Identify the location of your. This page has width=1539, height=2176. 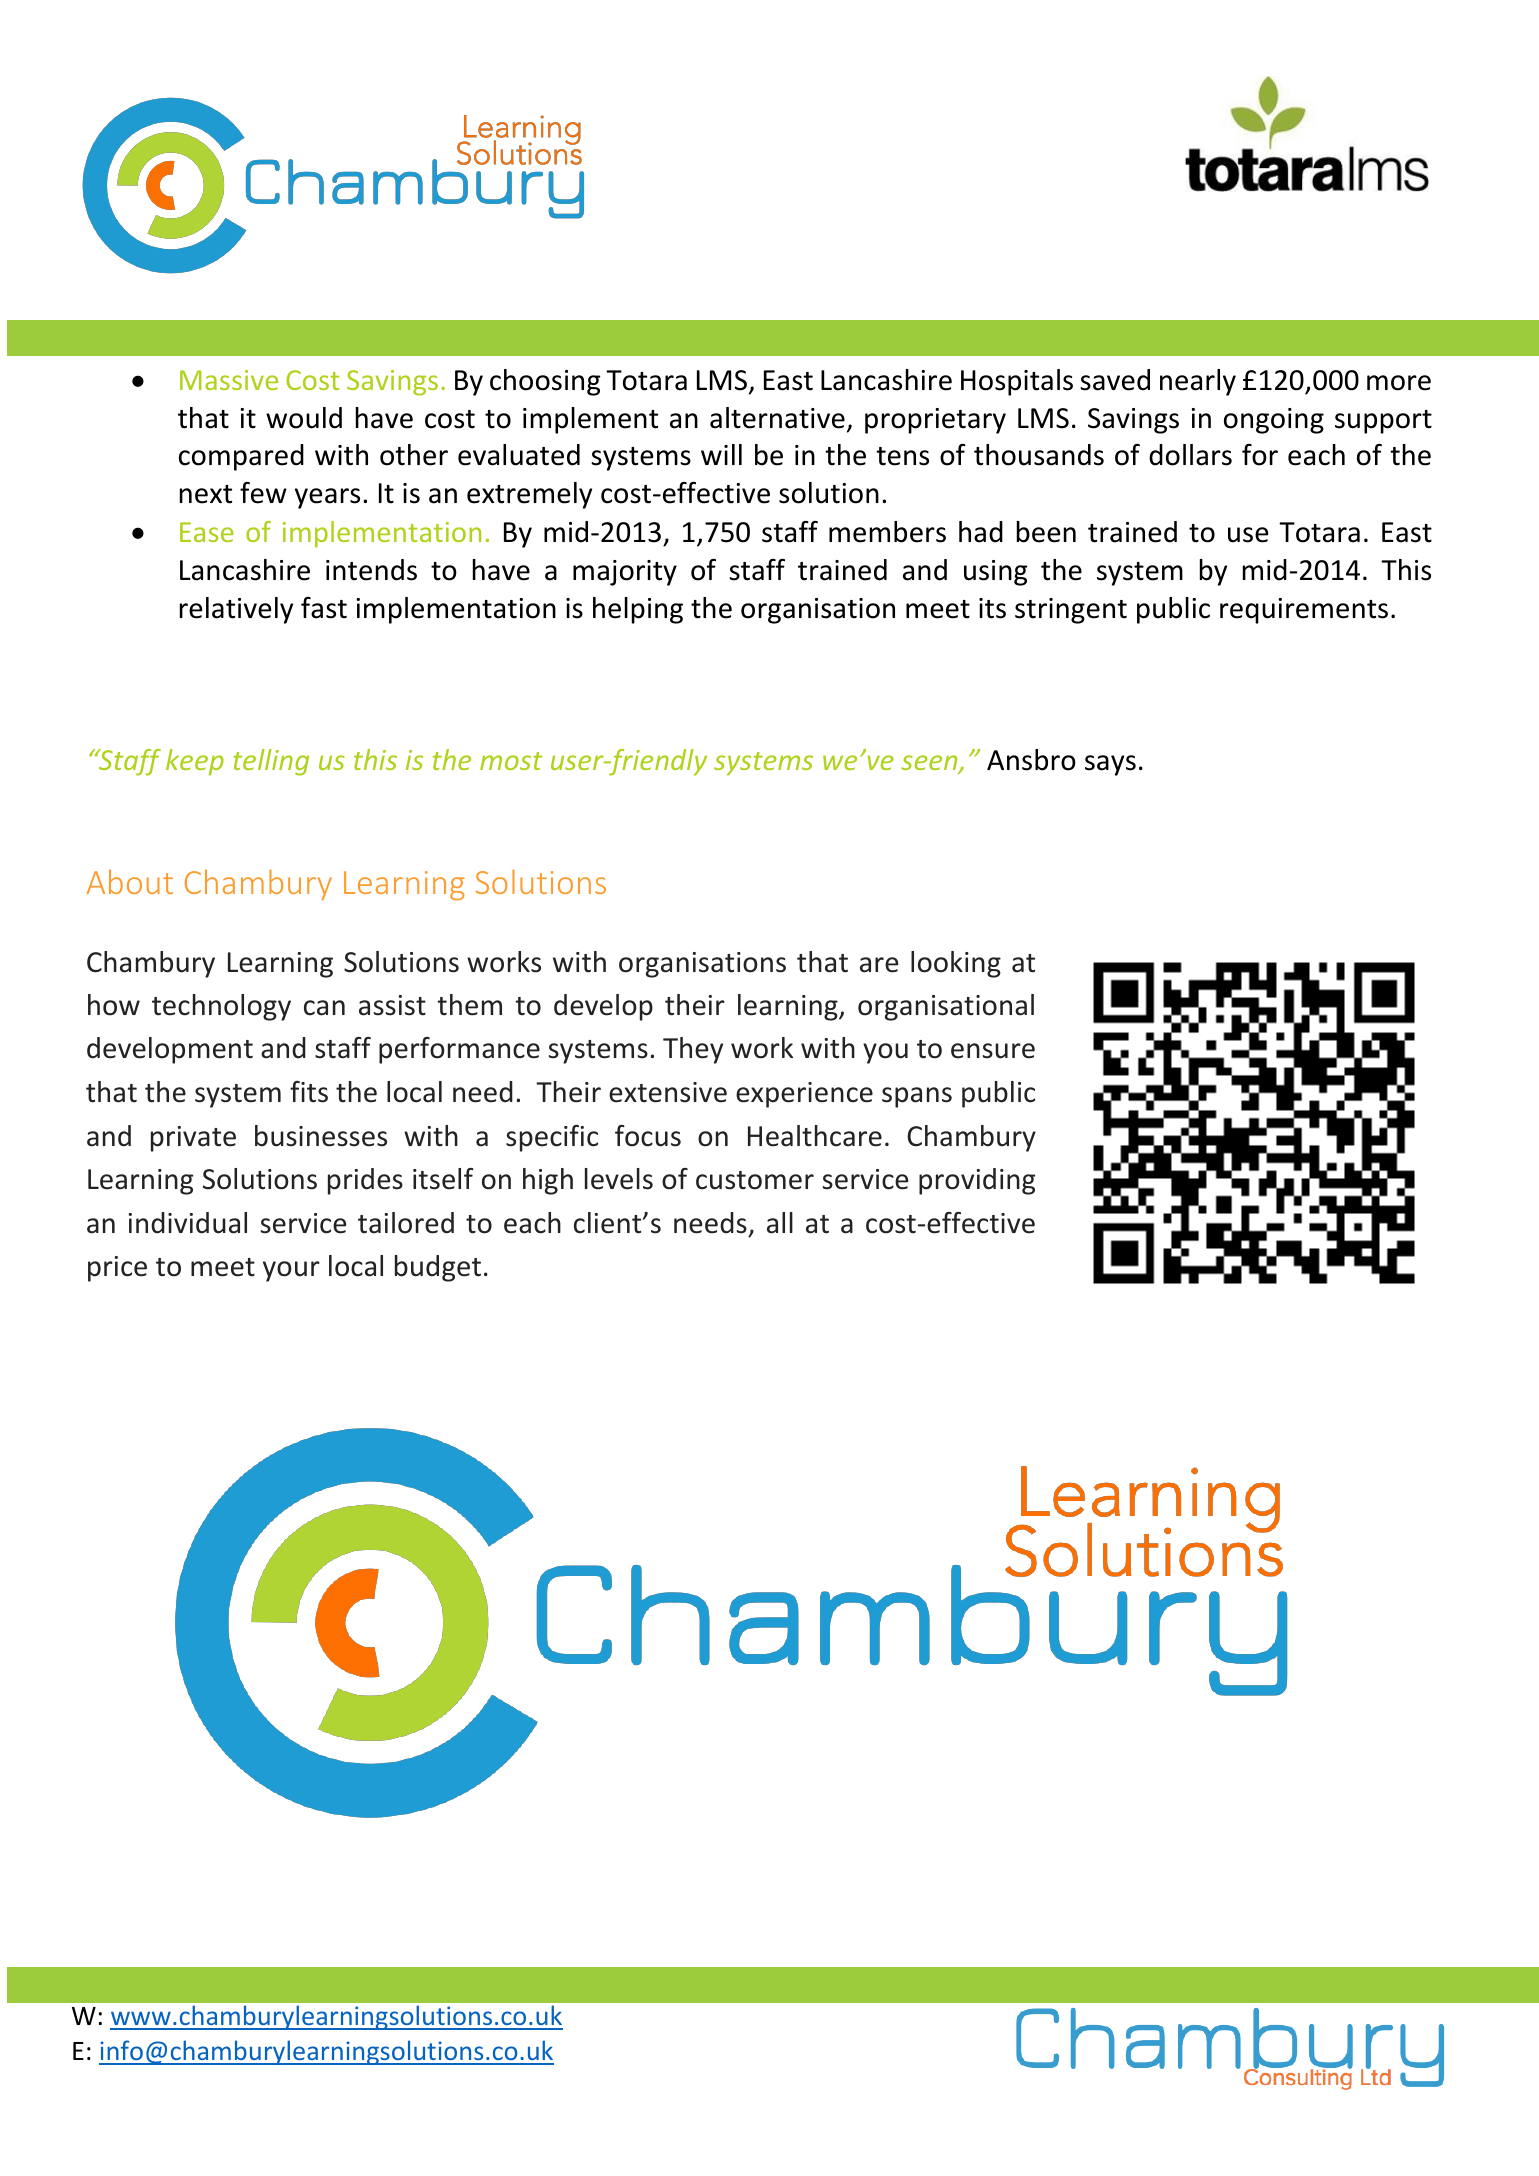
(291, 1271).
